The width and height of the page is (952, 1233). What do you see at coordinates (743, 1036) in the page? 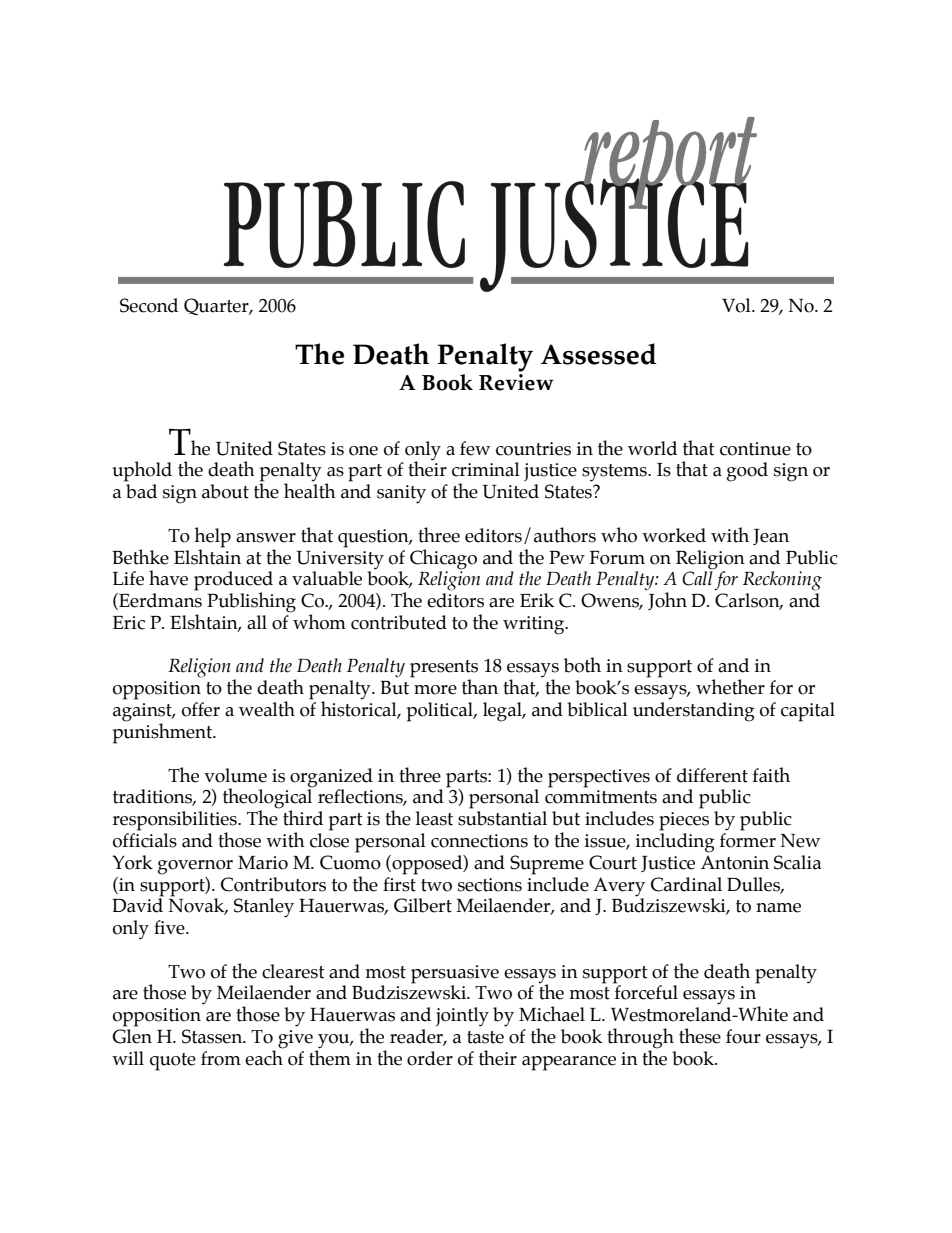
I see `four` at bounding box center [743, 1036].
